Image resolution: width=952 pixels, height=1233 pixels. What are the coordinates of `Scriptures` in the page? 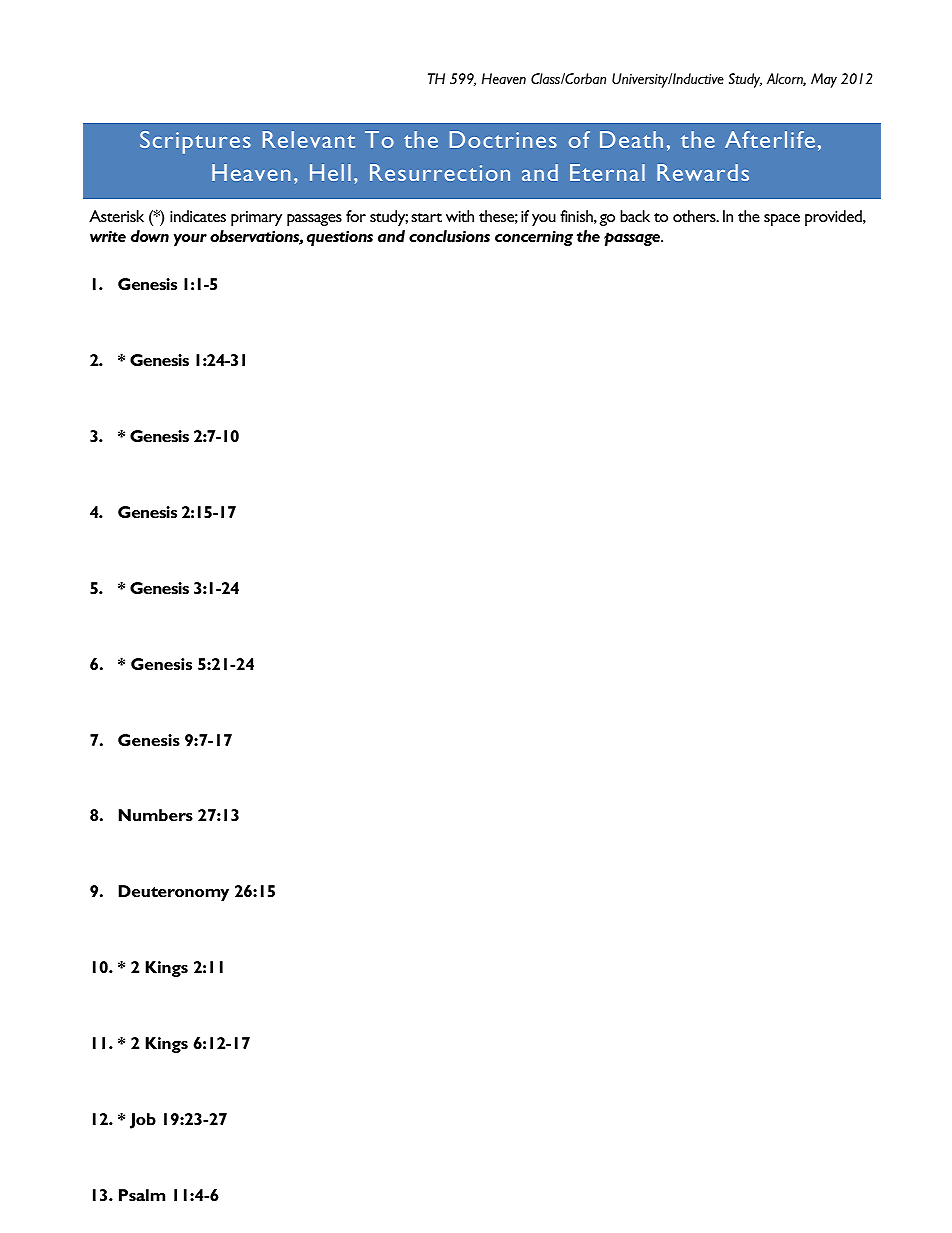 It's located at (195, 142).
